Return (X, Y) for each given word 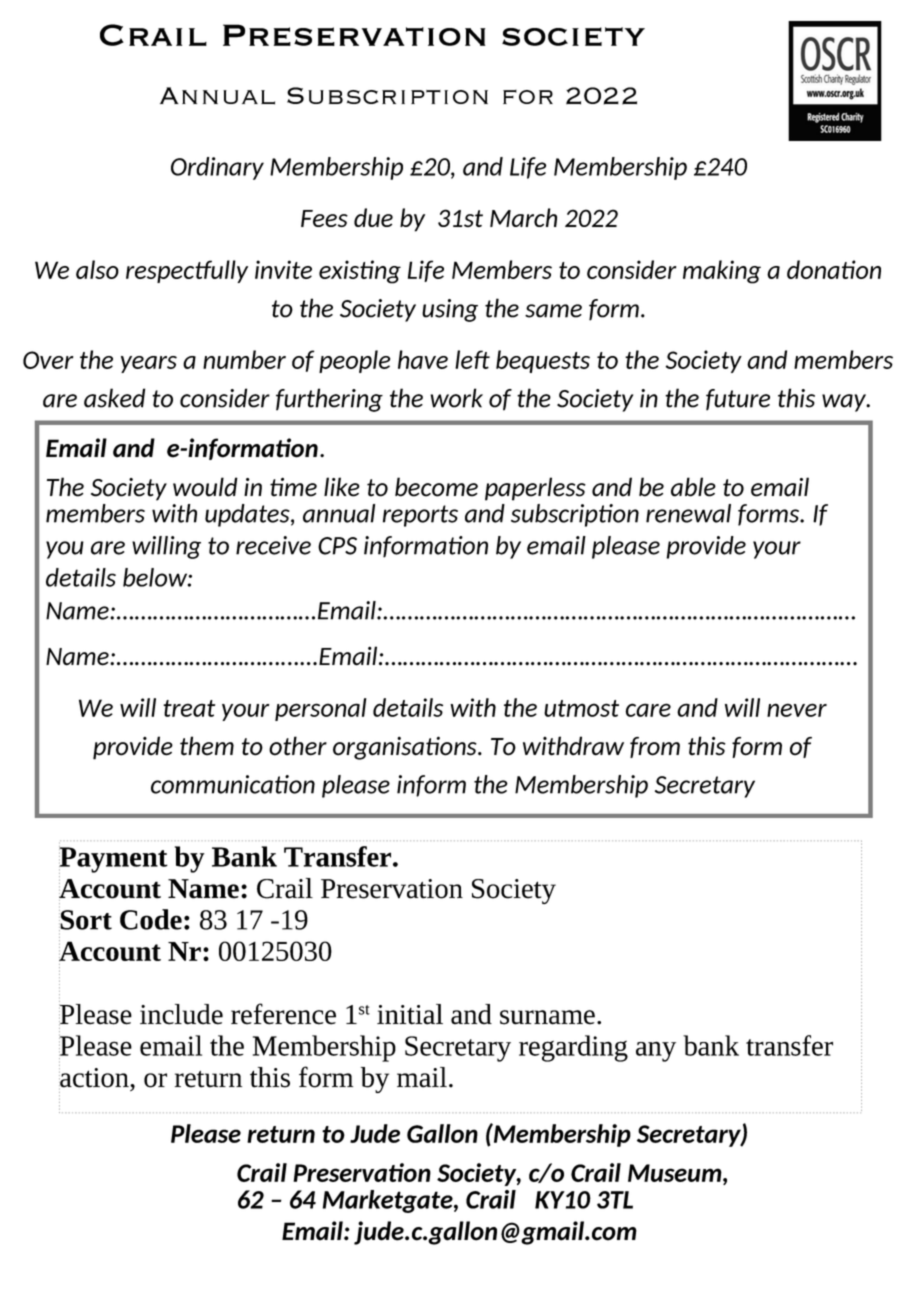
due (373, 217)
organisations (406, 748)
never (797, 710)
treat (189, 708)
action (95, 1077)
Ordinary (217, 168)
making (722, 272)
